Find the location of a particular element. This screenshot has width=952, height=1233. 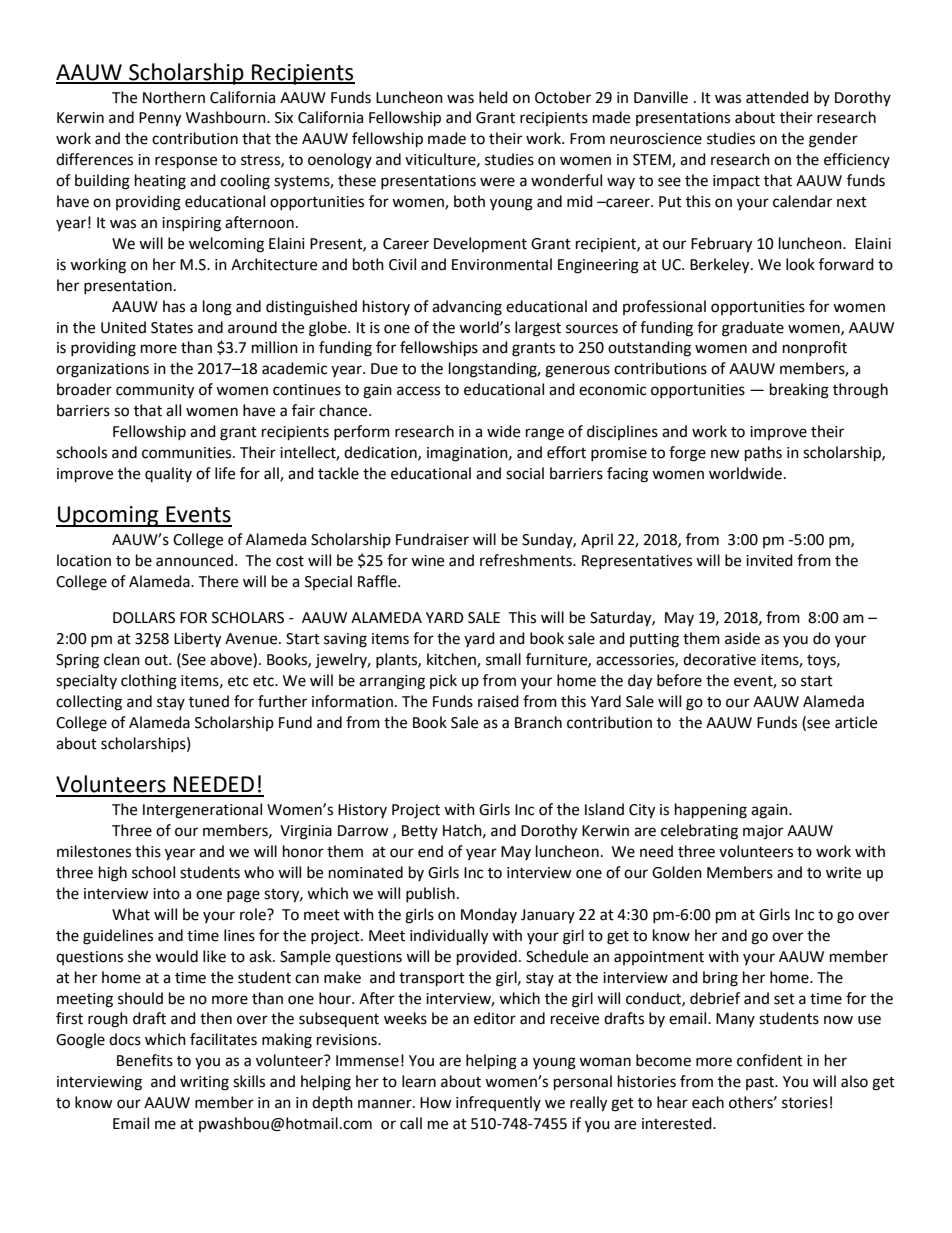

into is located at coordinates (166, 894).
